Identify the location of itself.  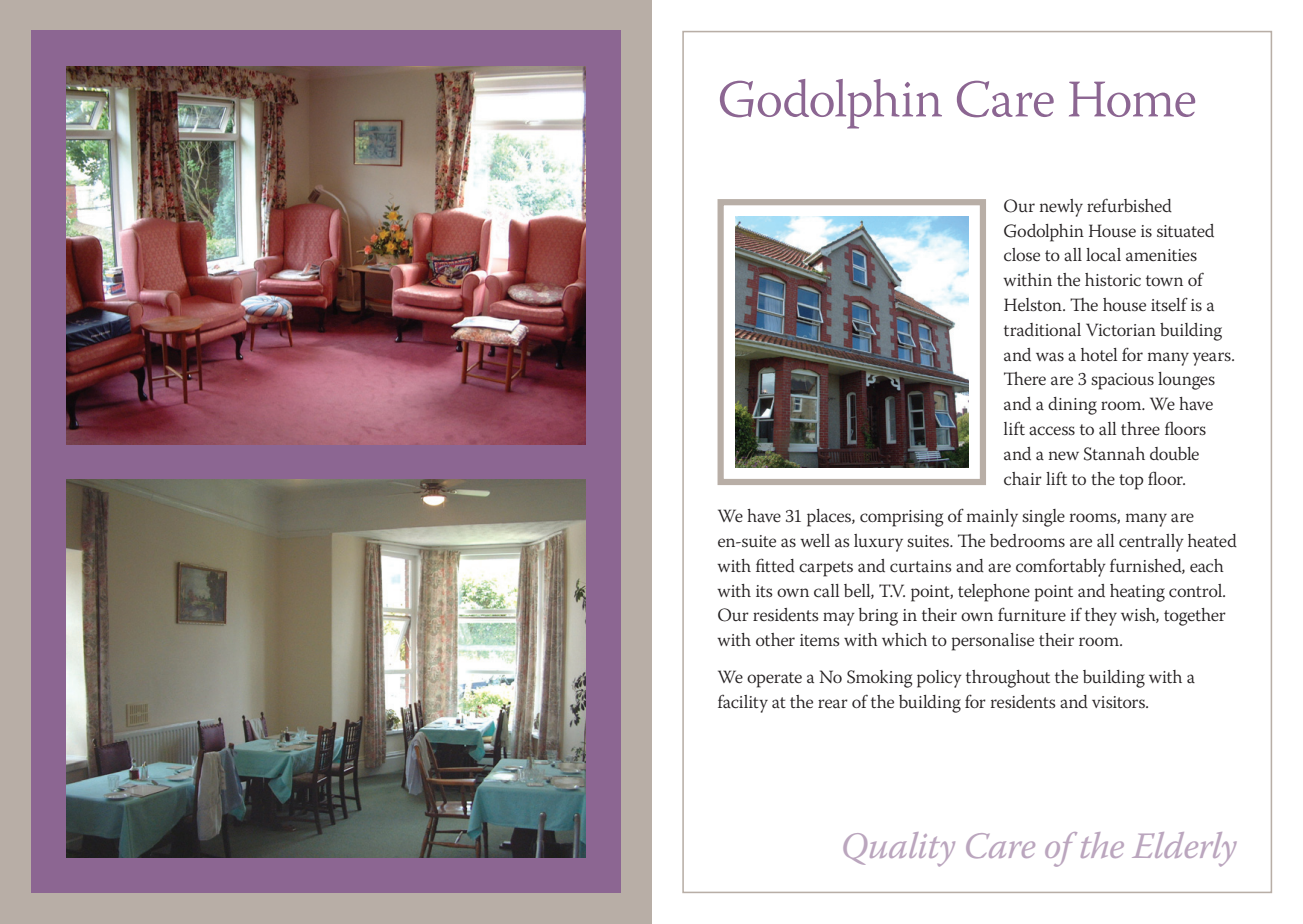
(1169, 304).
